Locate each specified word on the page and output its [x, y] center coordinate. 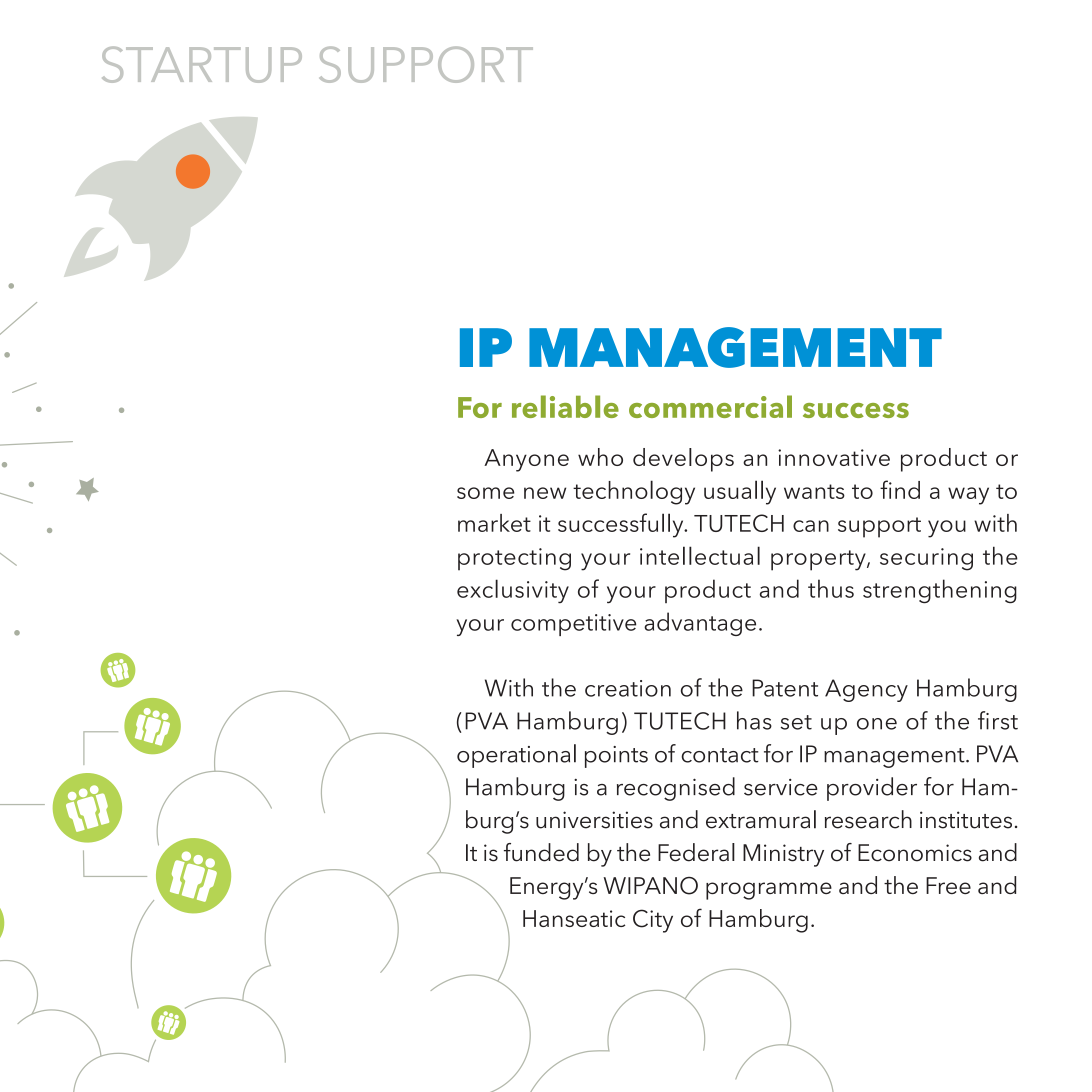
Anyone [526, 460]
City [653, 921]
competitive [573, 625]
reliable [565, 406]
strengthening [940, 591]
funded [541, 852]
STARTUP [202, 64]
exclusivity [513, 591]
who [600, 457]
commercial [710, 406]
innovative [834, 457]
